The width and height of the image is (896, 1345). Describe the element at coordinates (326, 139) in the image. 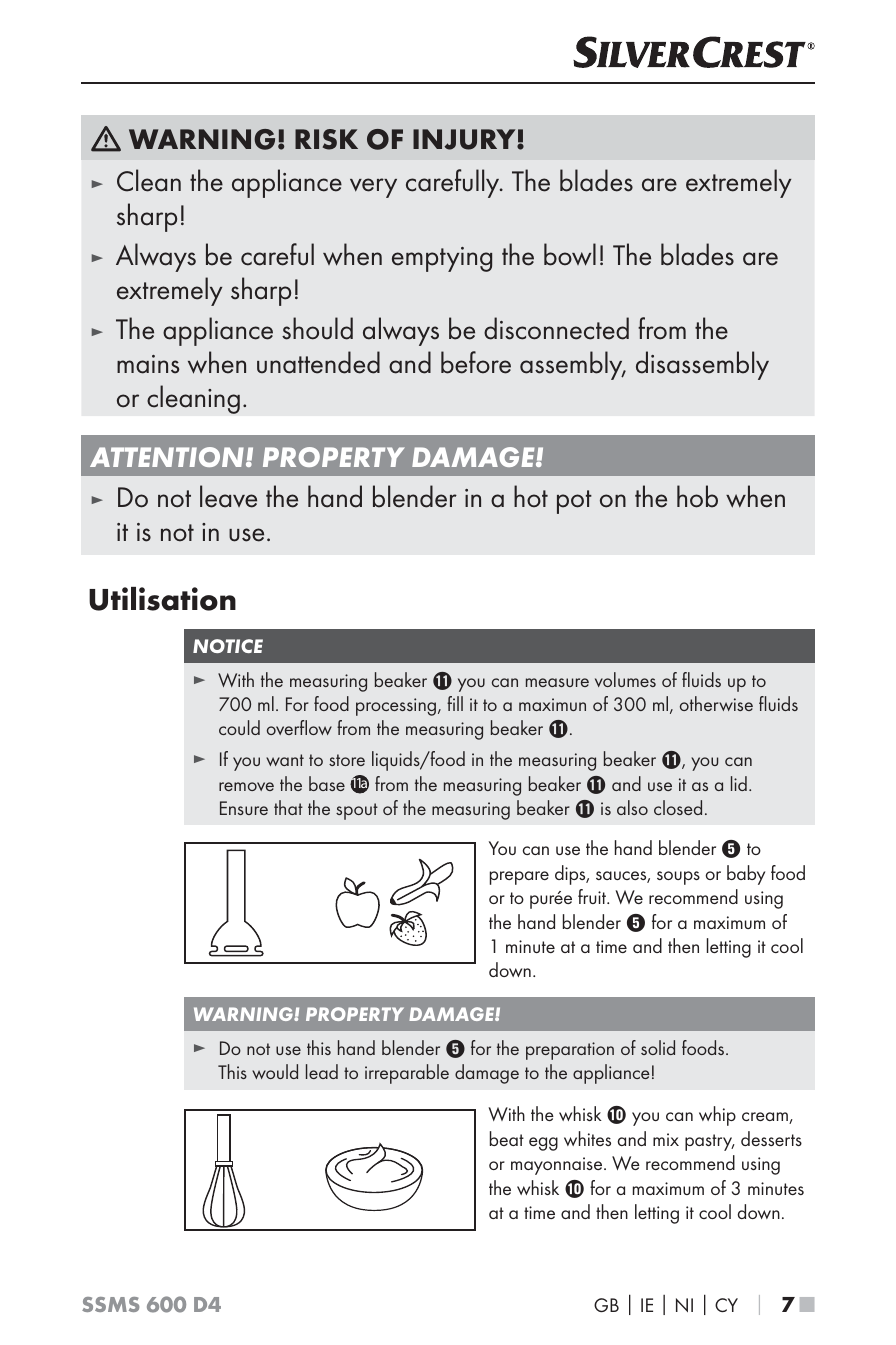

I see `RISK` at that location.
